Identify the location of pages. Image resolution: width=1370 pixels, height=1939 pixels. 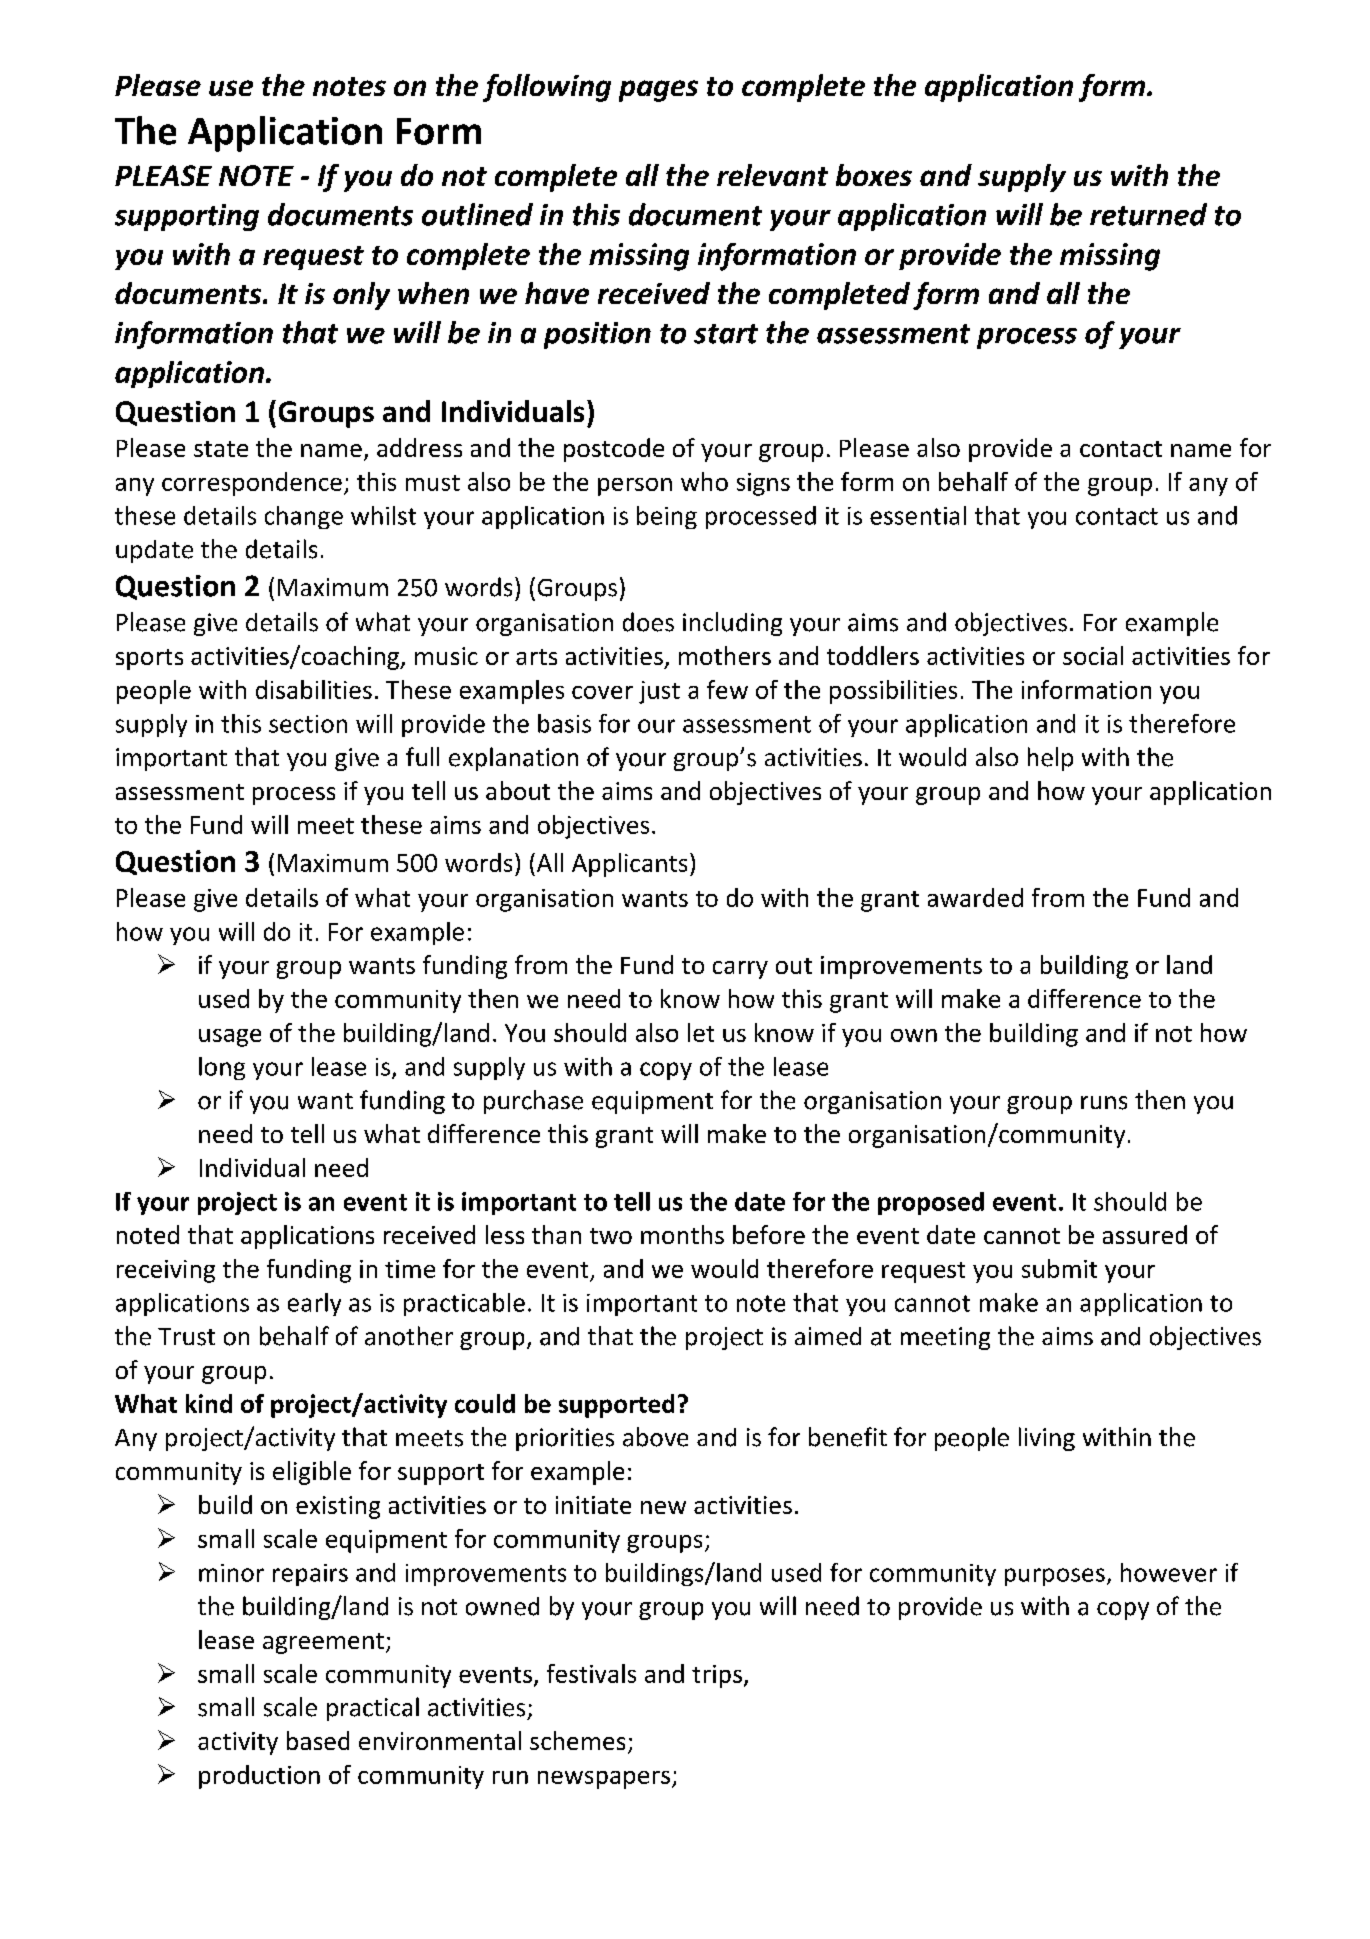
(658, 91).
